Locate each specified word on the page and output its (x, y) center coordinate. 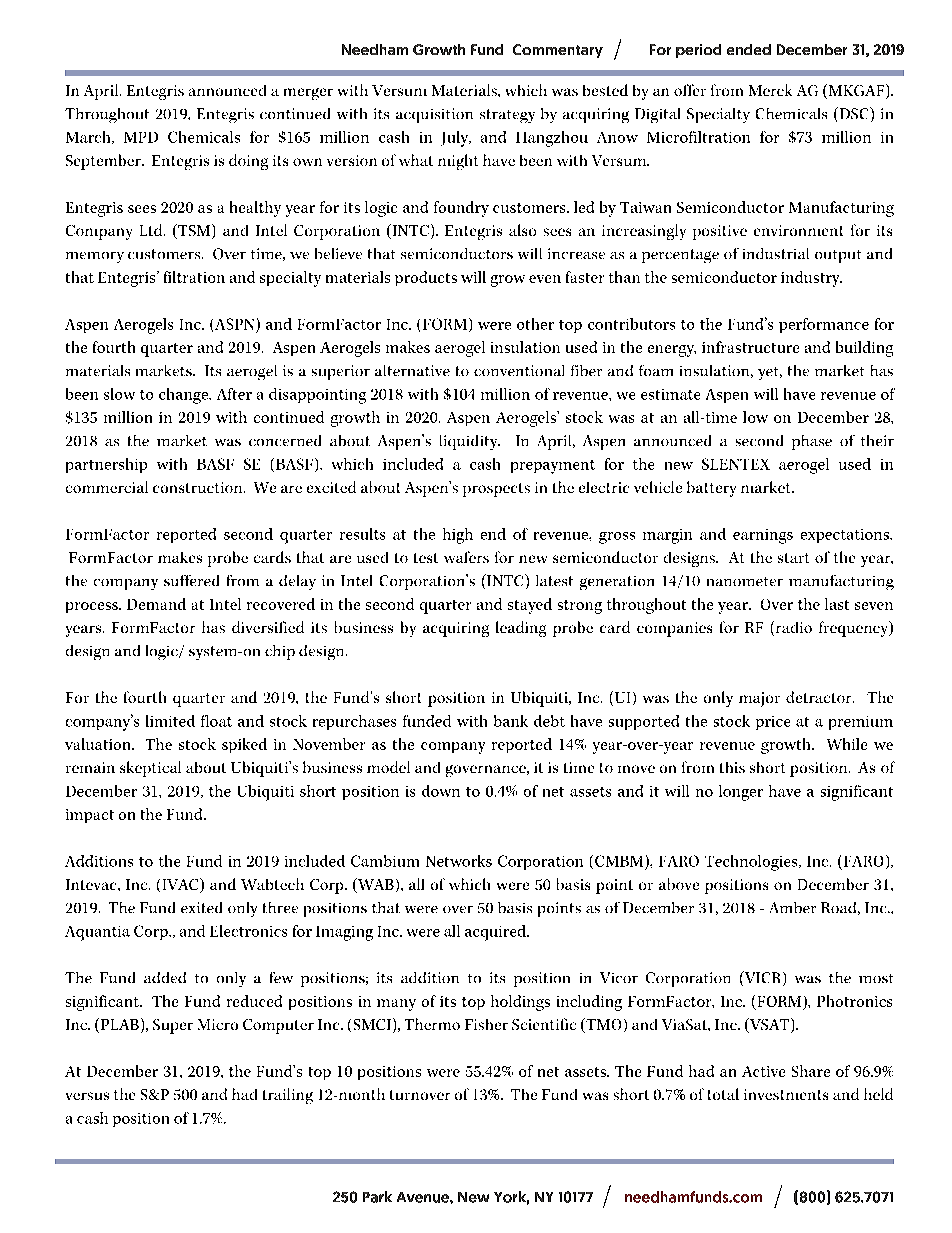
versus (87, 1096)
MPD (141, 137)
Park (377, 1197)
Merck (770, 90)
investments (786, 1094)
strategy (507, 116)
